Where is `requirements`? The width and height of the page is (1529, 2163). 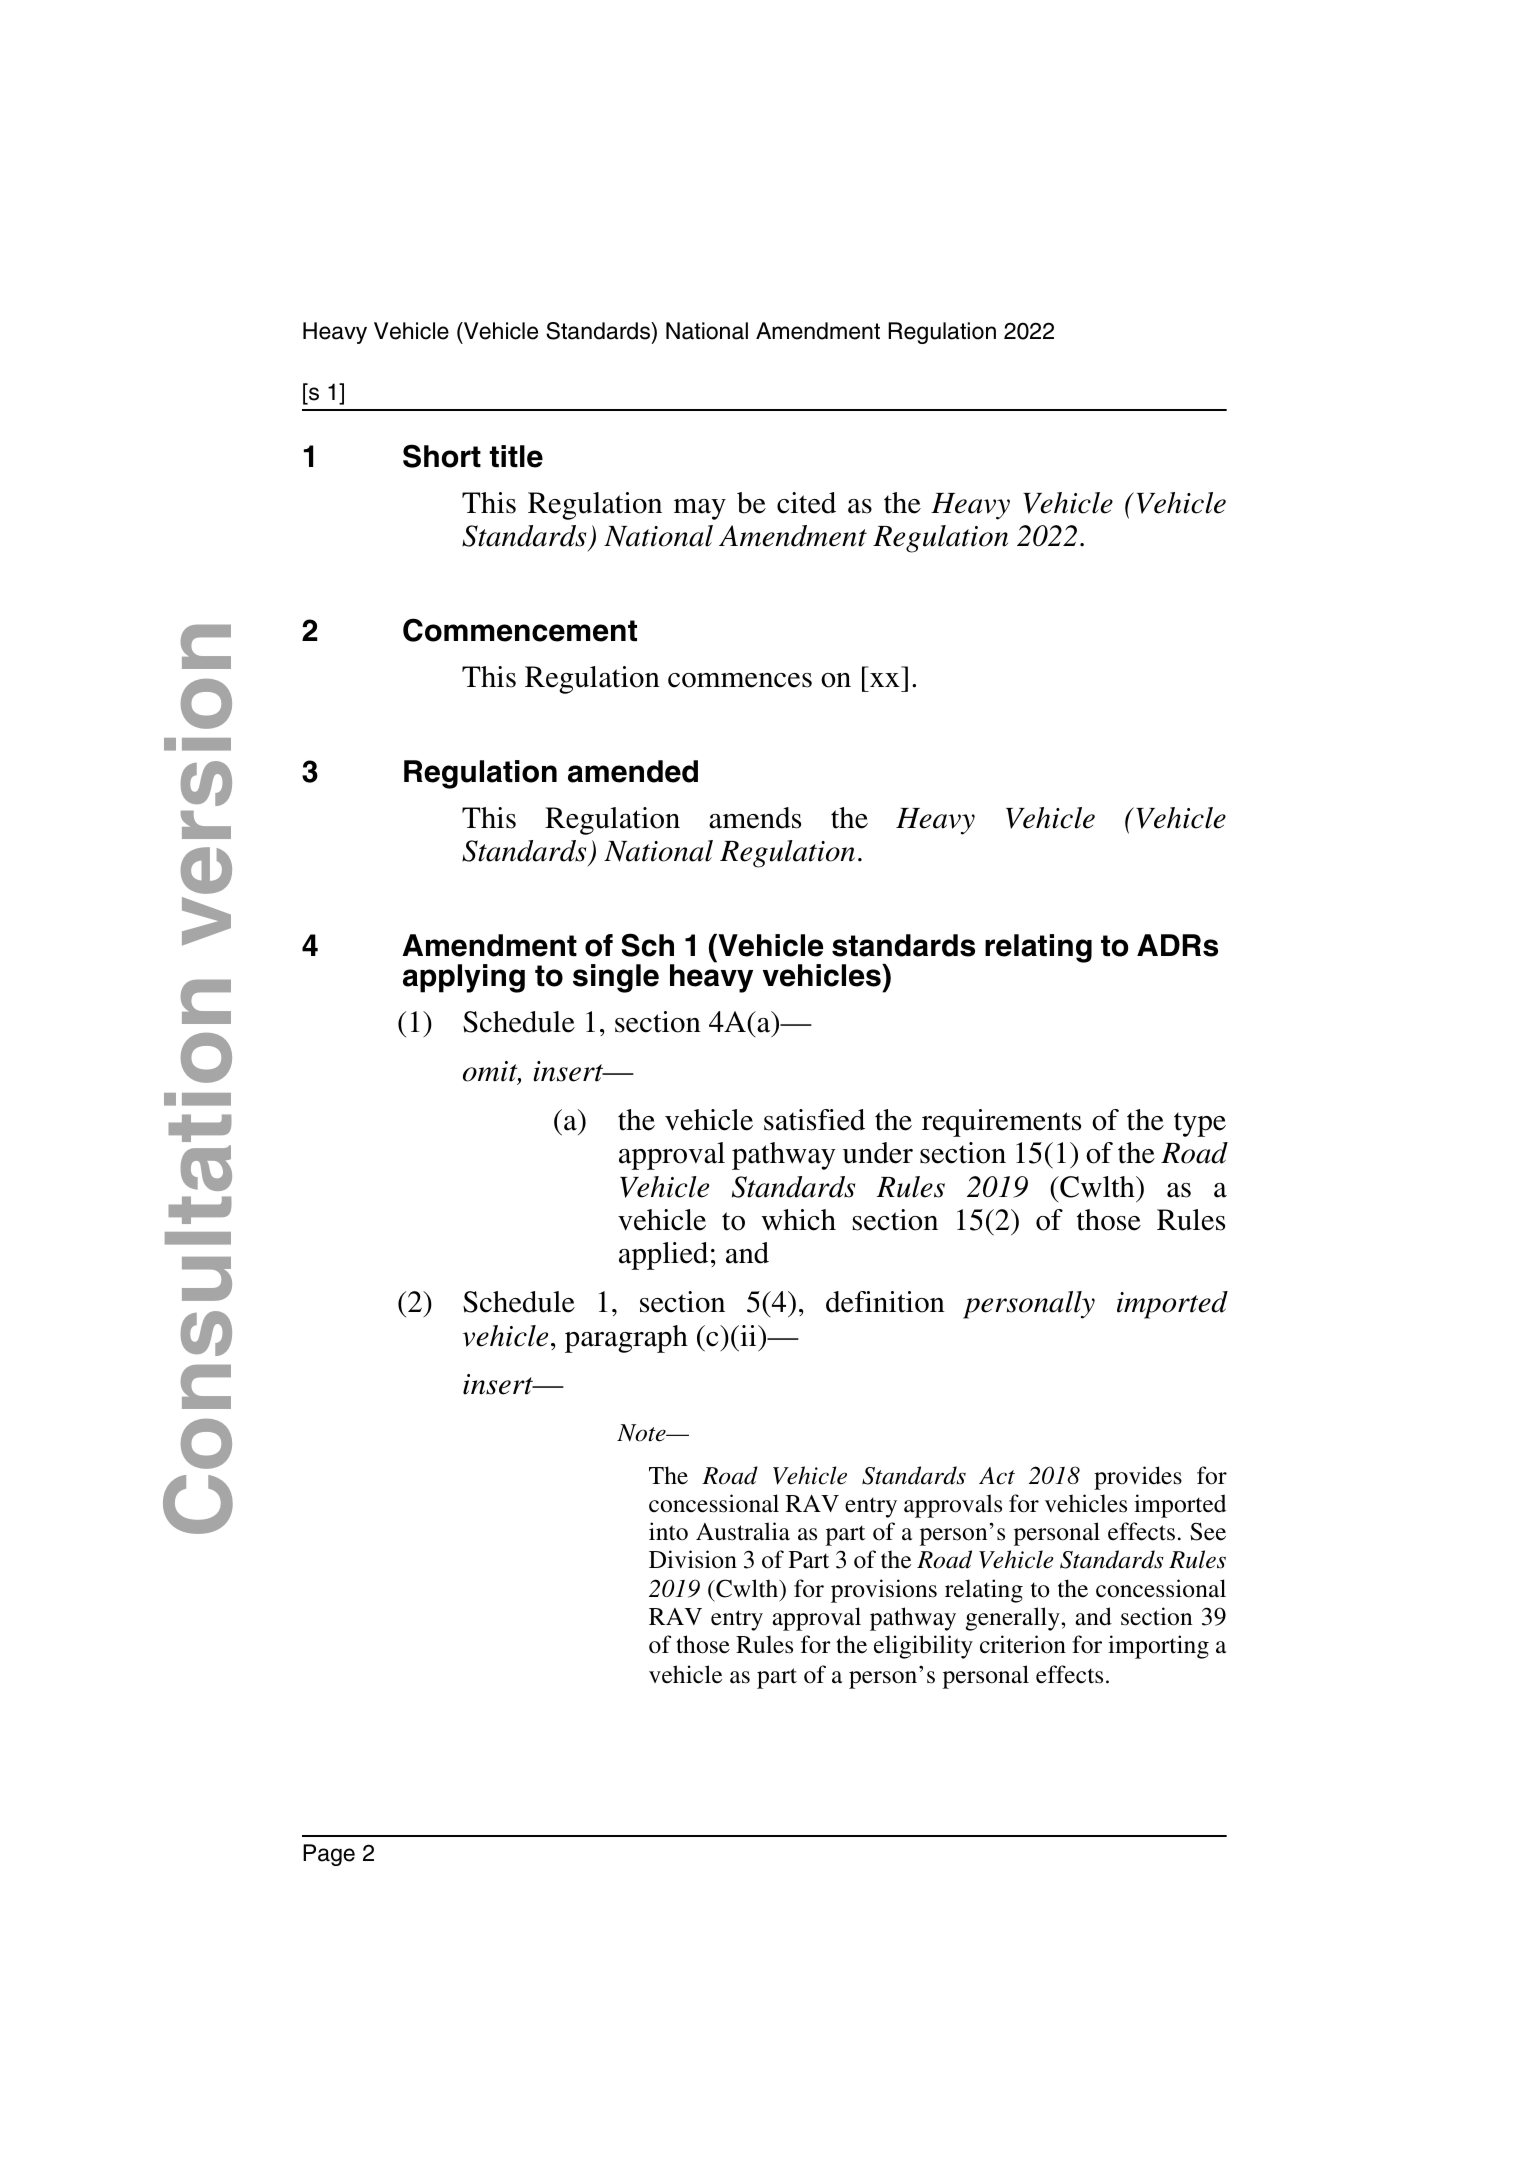
requirements is located at coordinates (1001, 1123).
